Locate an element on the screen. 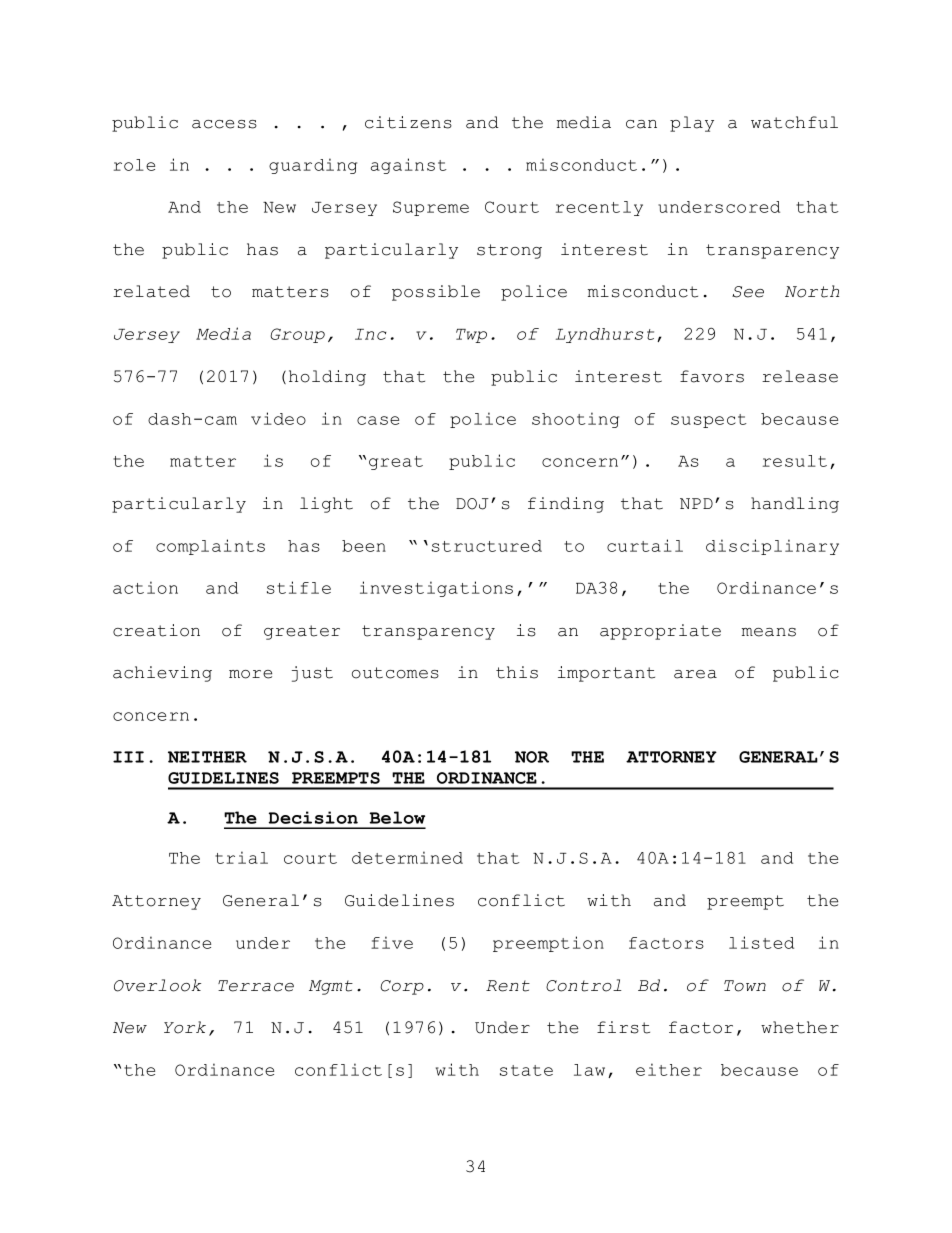 The height and width of the screenshot is (1233, 952). Below is located at coordinates (397, 817).
